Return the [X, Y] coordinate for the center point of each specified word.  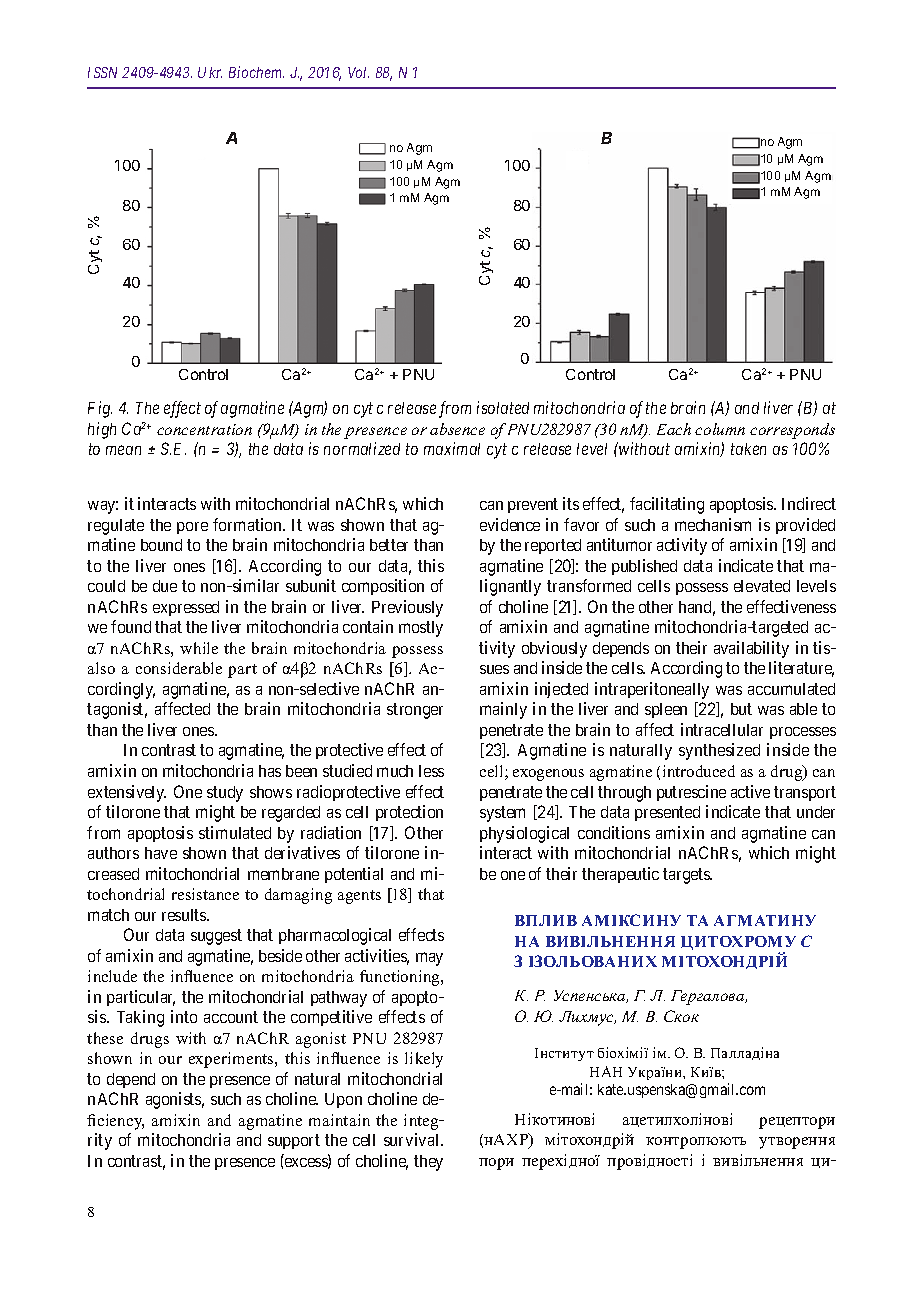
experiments [232, 1060]
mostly [421, 629]
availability [751, 649]
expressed [186, 608]
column [720, 429]
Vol [358, 72]
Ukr [210, 72]
